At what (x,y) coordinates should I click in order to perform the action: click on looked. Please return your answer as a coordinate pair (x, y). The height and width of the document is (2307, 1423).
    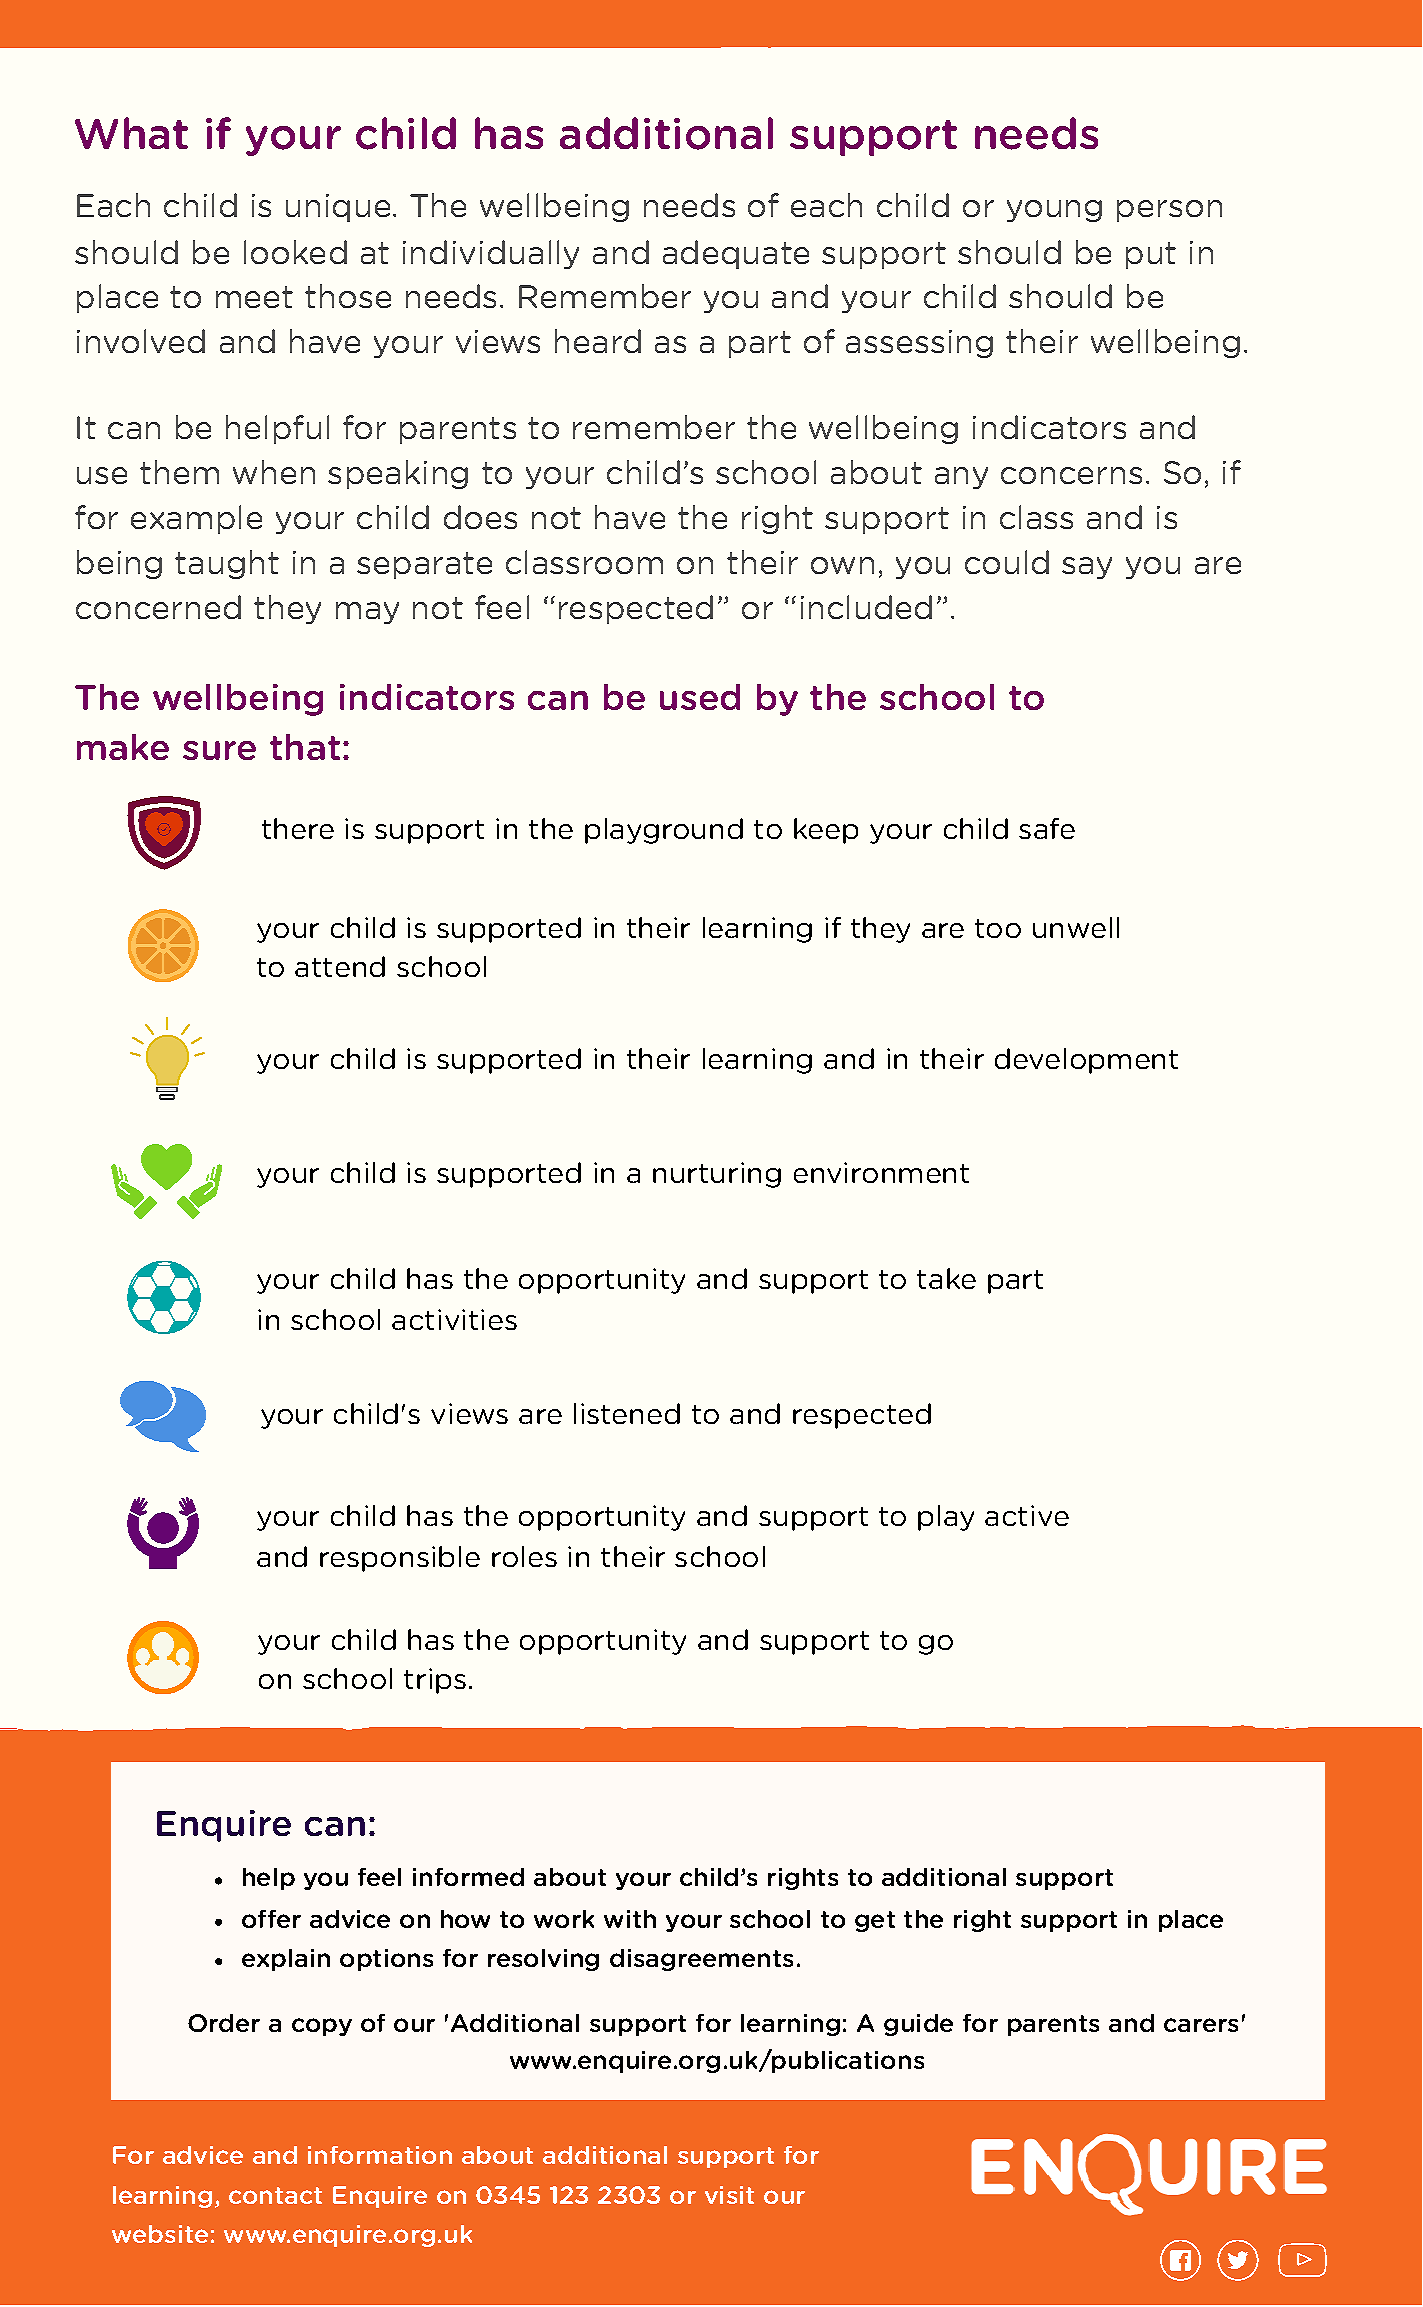
    Looking at the image, I should click on (295, 252).
